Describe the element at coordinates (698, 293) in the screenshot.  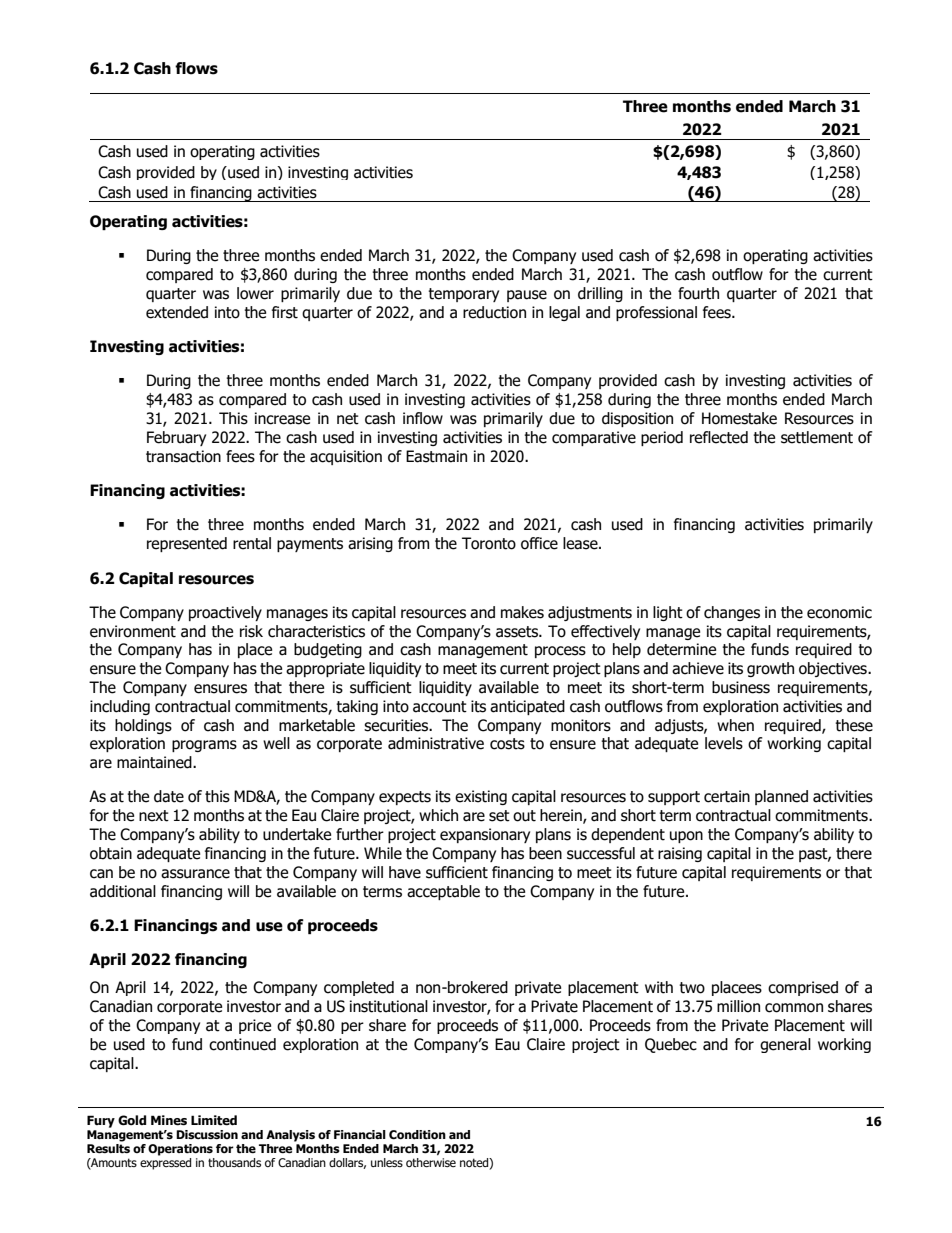
I see `fourth` at that location.
